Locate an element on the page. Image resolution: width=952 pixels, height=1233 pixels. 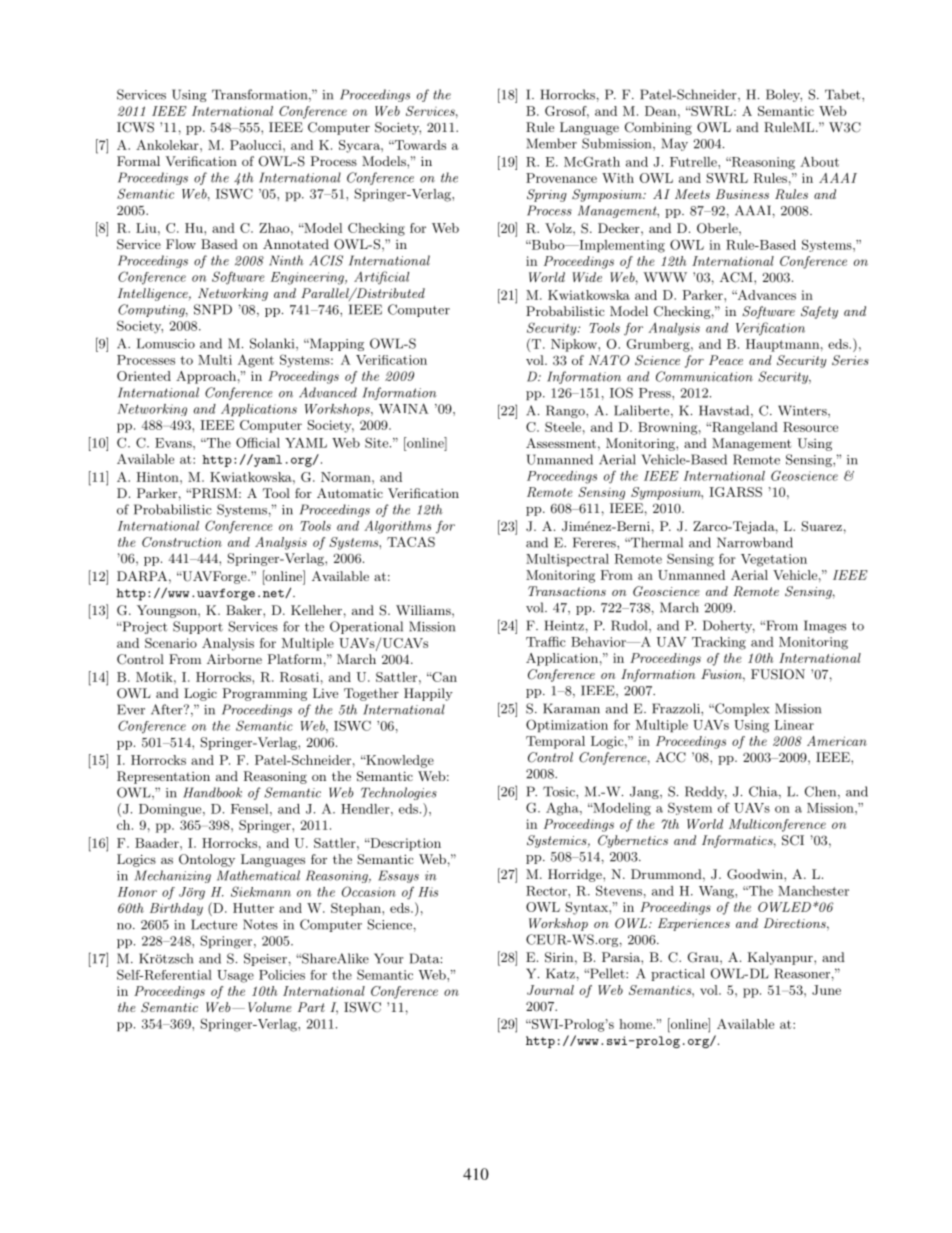
Usage is located at coordinates (235, 976).
